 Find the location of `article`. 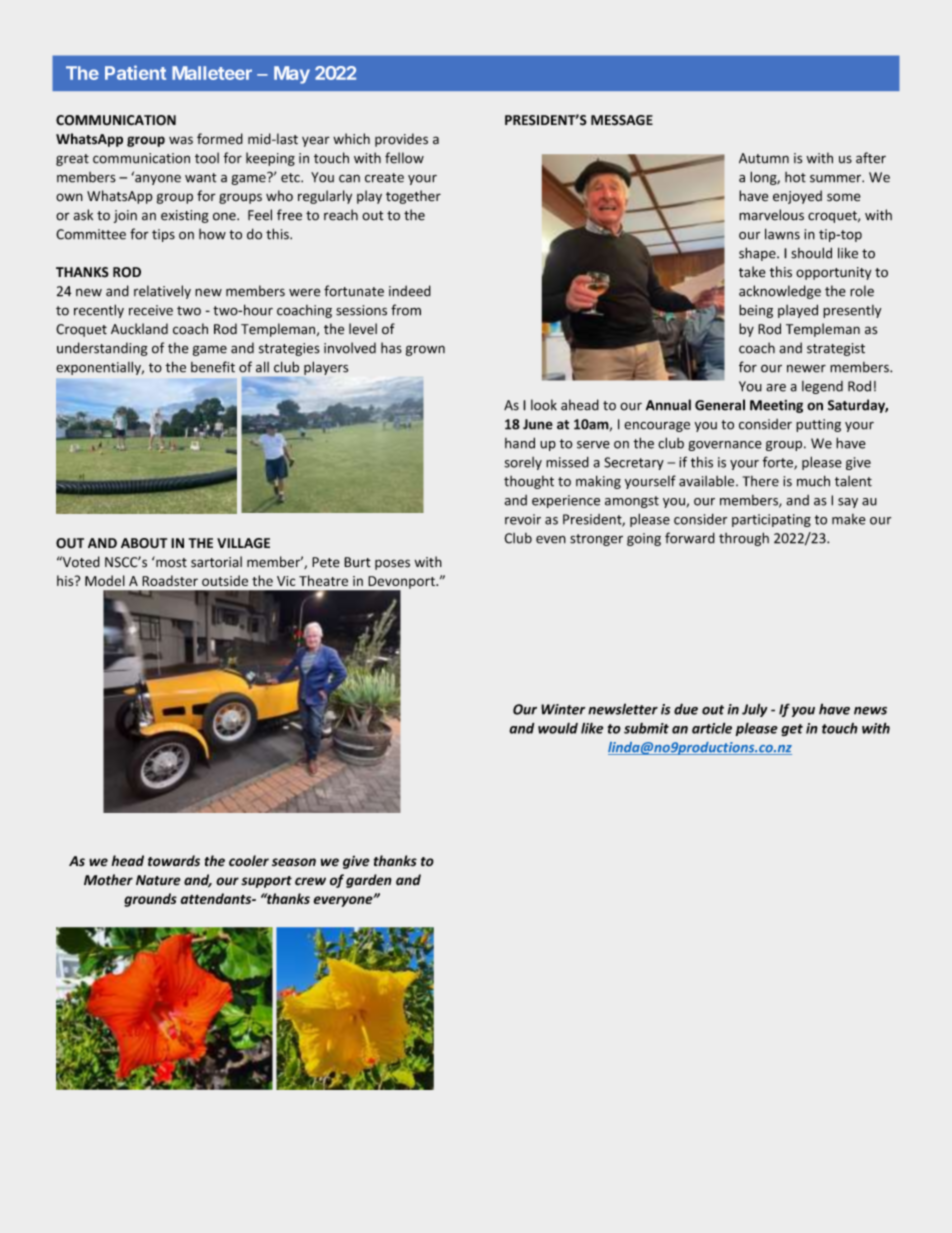

article is located at coordinates (712, 728).
